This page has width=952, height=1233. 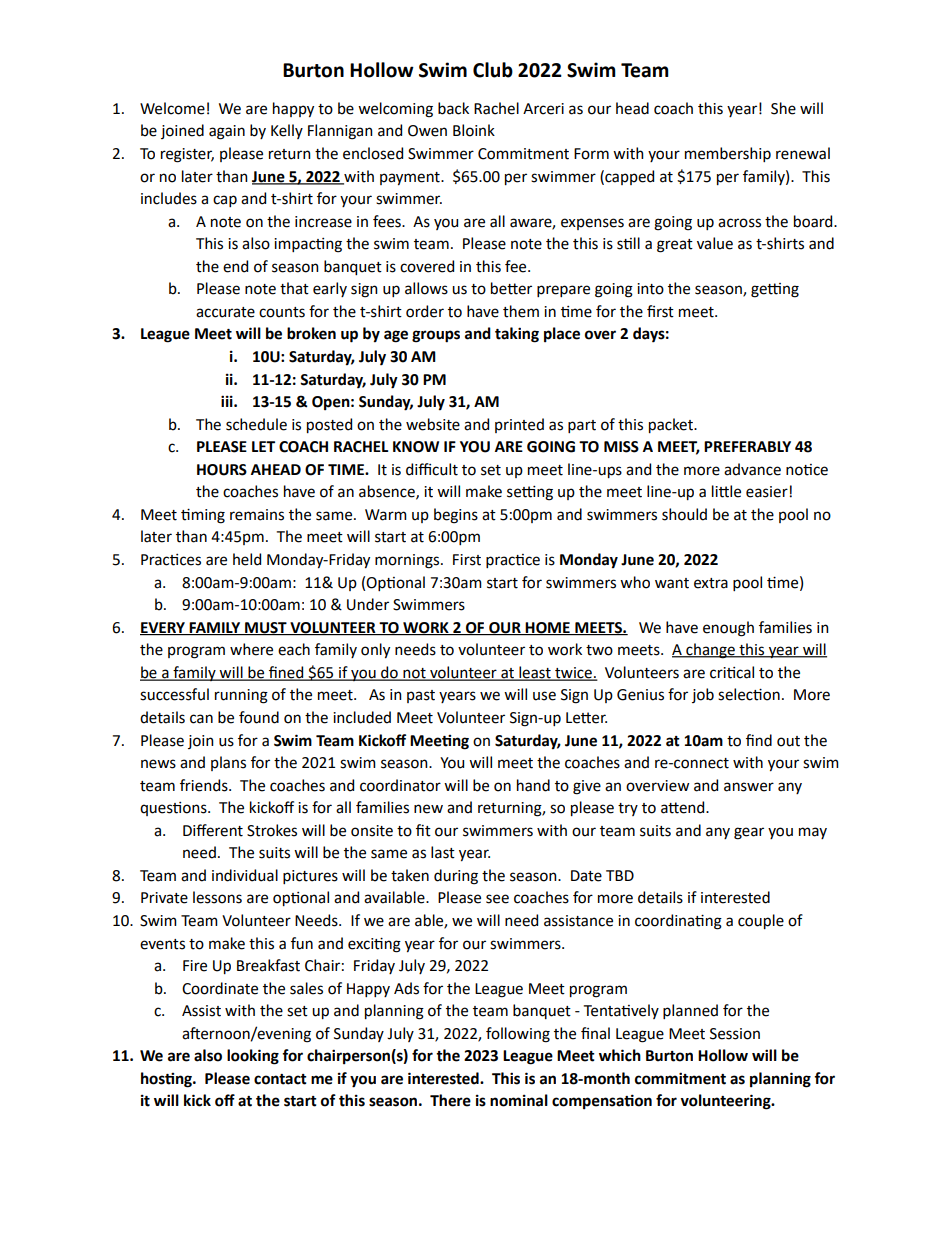 What do you see at coordinates (711, 583) in the page?
I see `extra` at bounding box center [711, 583].
